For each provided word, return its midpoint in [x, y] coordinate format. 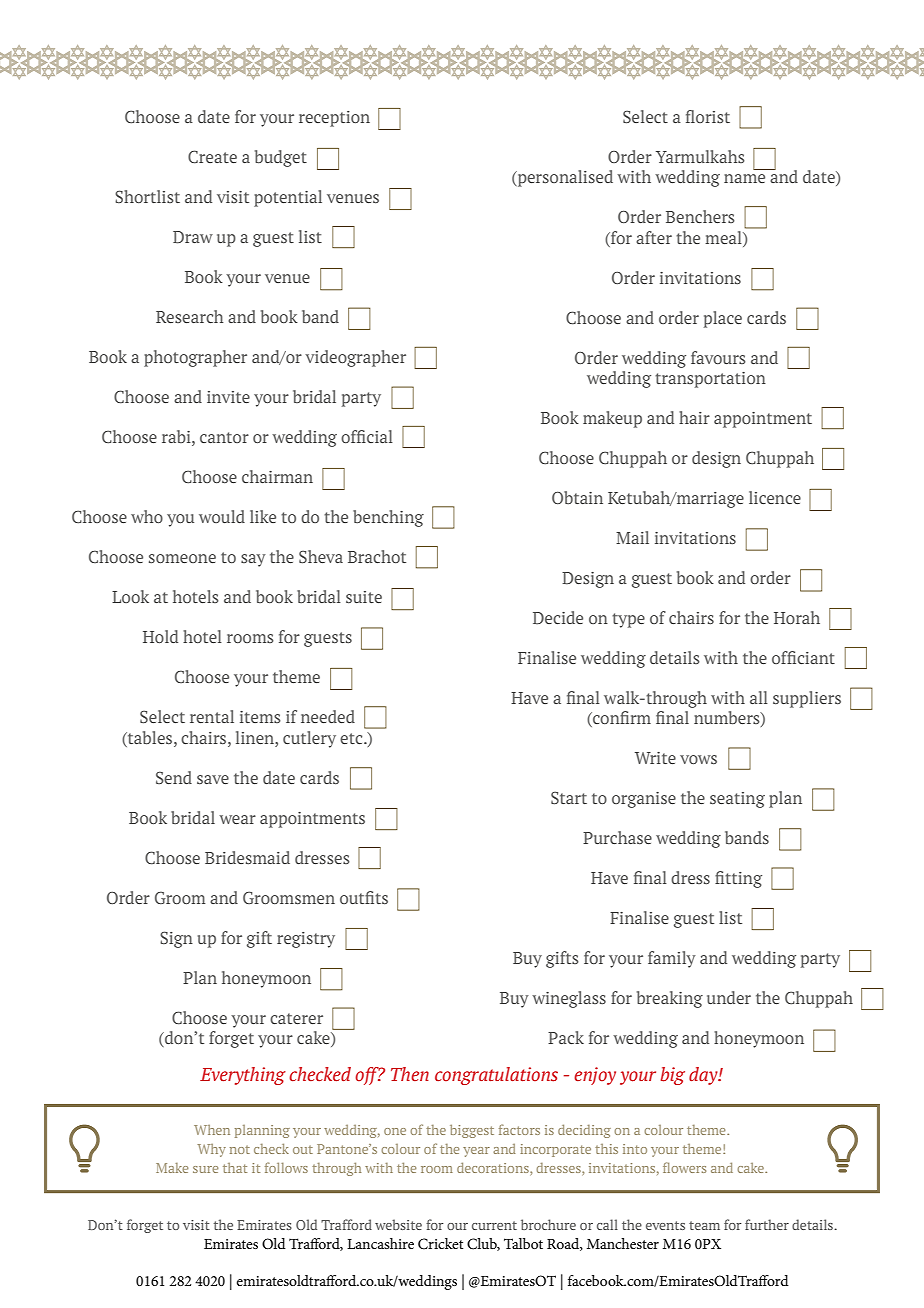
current [494, 1225]
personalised [564, 178]
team [704, 1225]
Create [212, 156]
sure [205, 1169]
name [744, 178]
